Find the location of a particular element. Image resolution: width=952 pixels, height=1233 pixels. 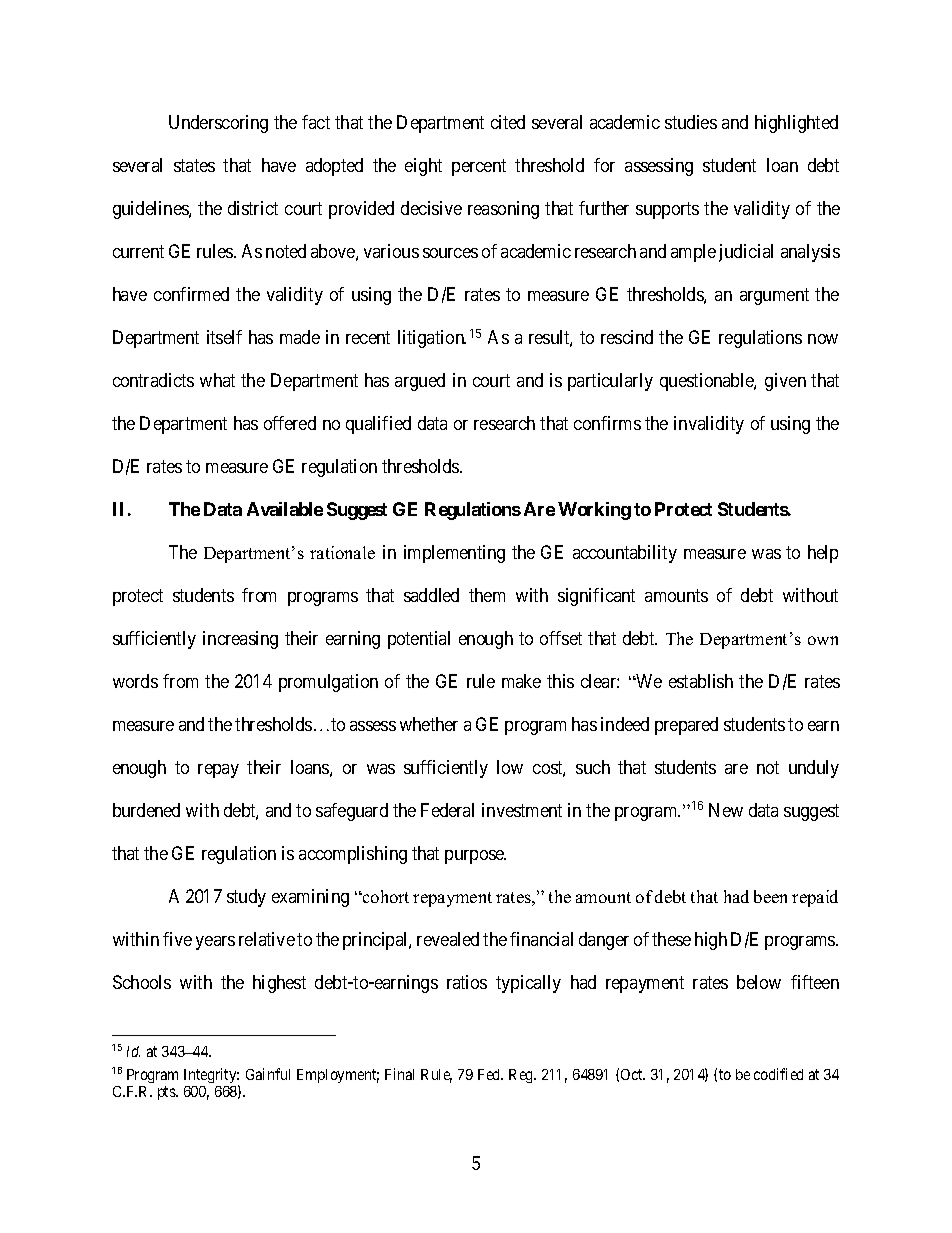

Gainful is located at coordinates (268, 1074).
